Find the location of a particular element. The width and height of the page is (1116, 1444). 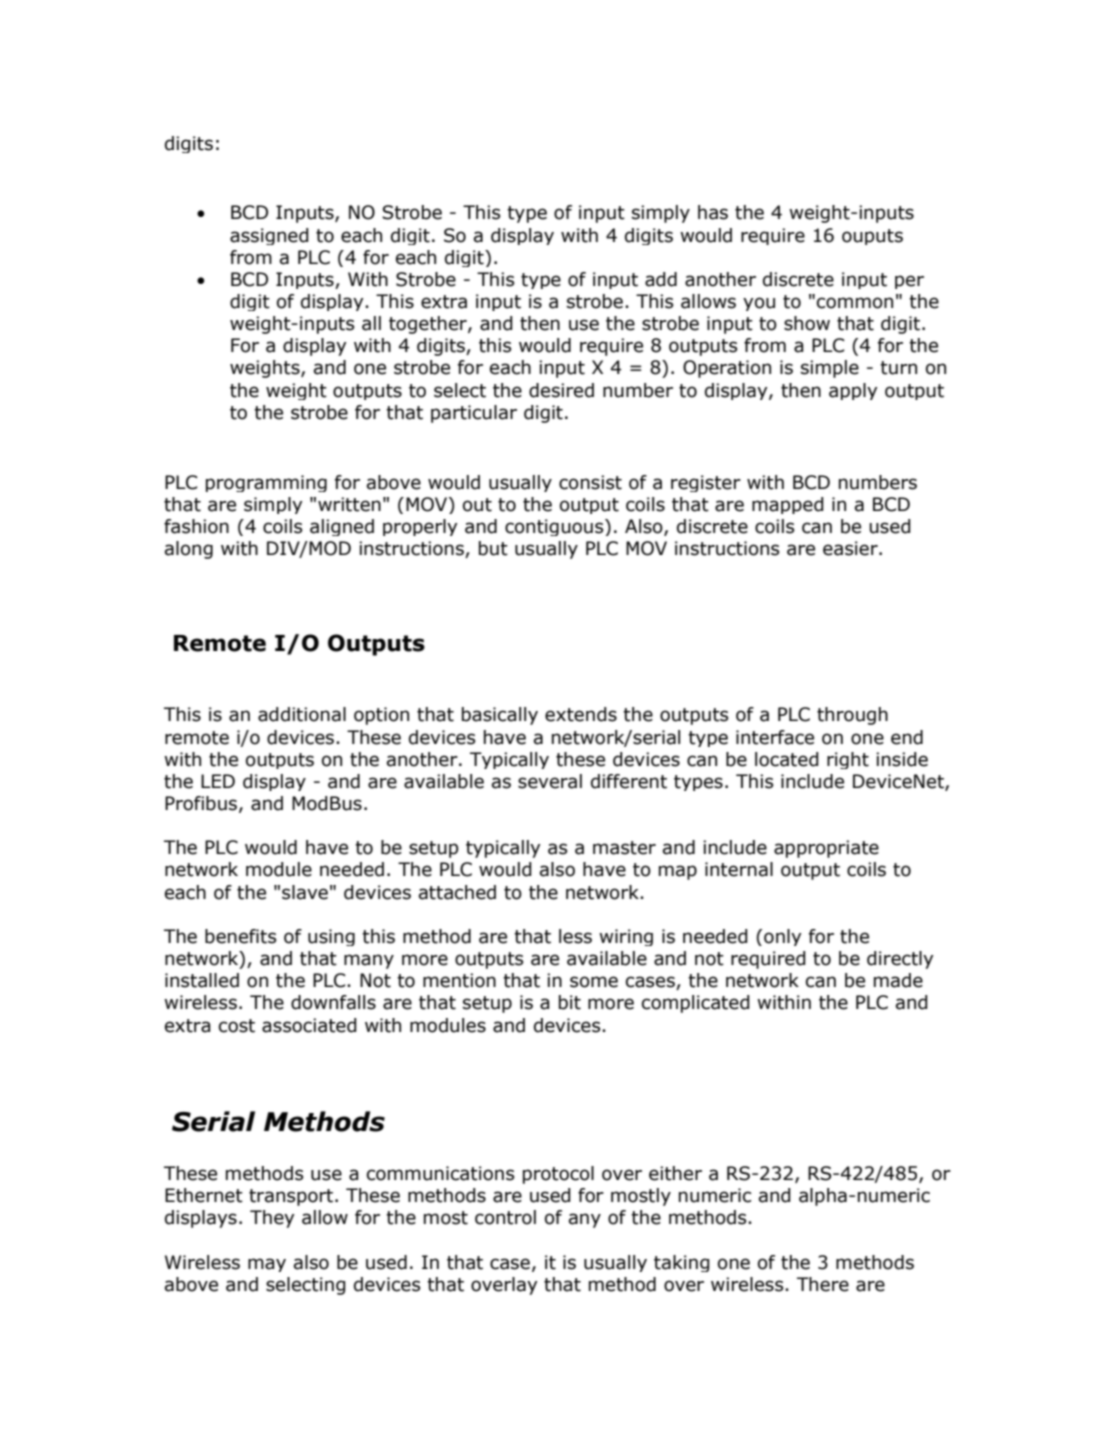

may is located at coordinates (267, 1265).
